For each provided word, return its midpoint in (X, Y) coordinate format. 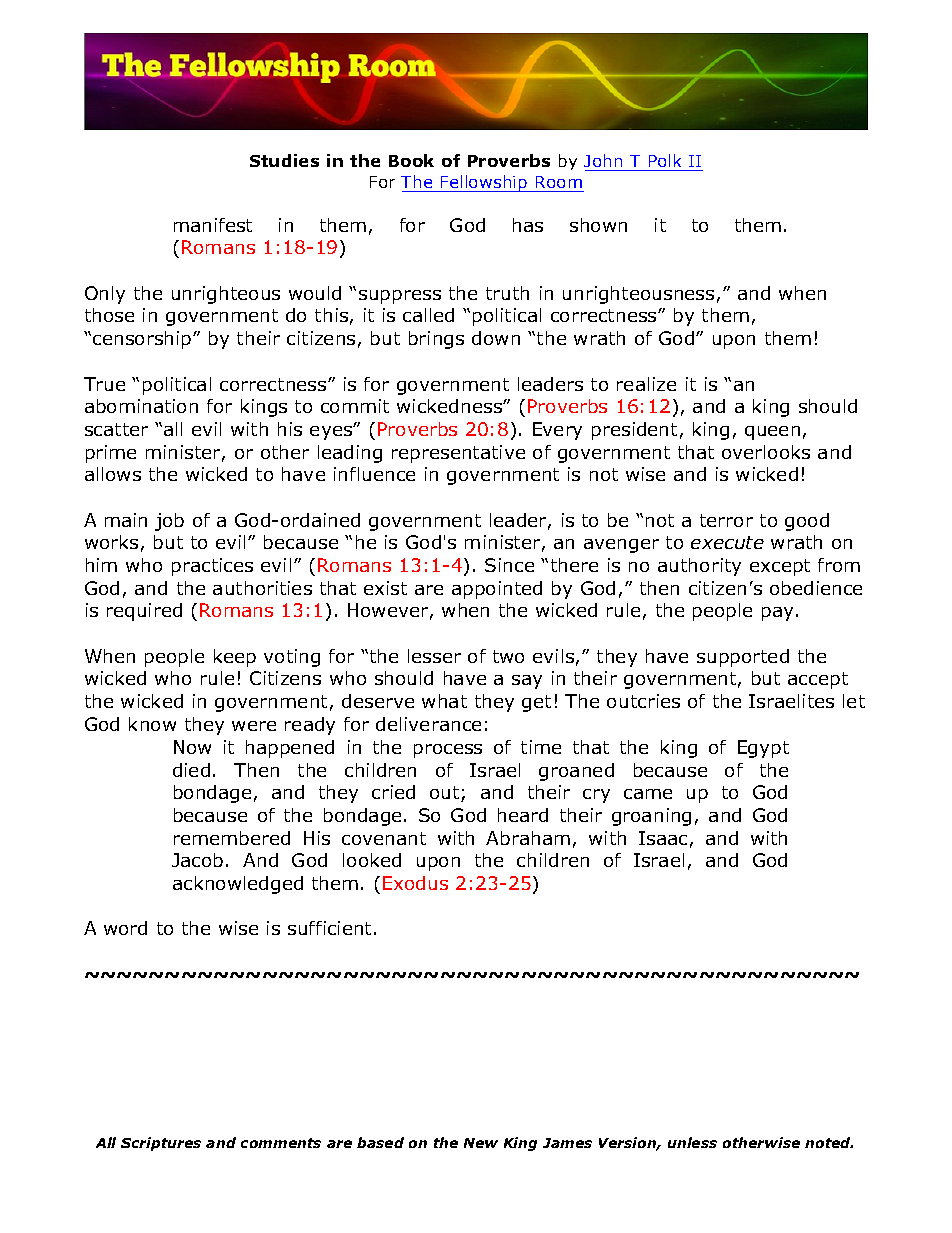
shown (598, 225)
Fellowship (484, 183)
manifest (213, 225)
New (481, 1143)
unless (692, 1142)
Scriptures (161, 1144)
